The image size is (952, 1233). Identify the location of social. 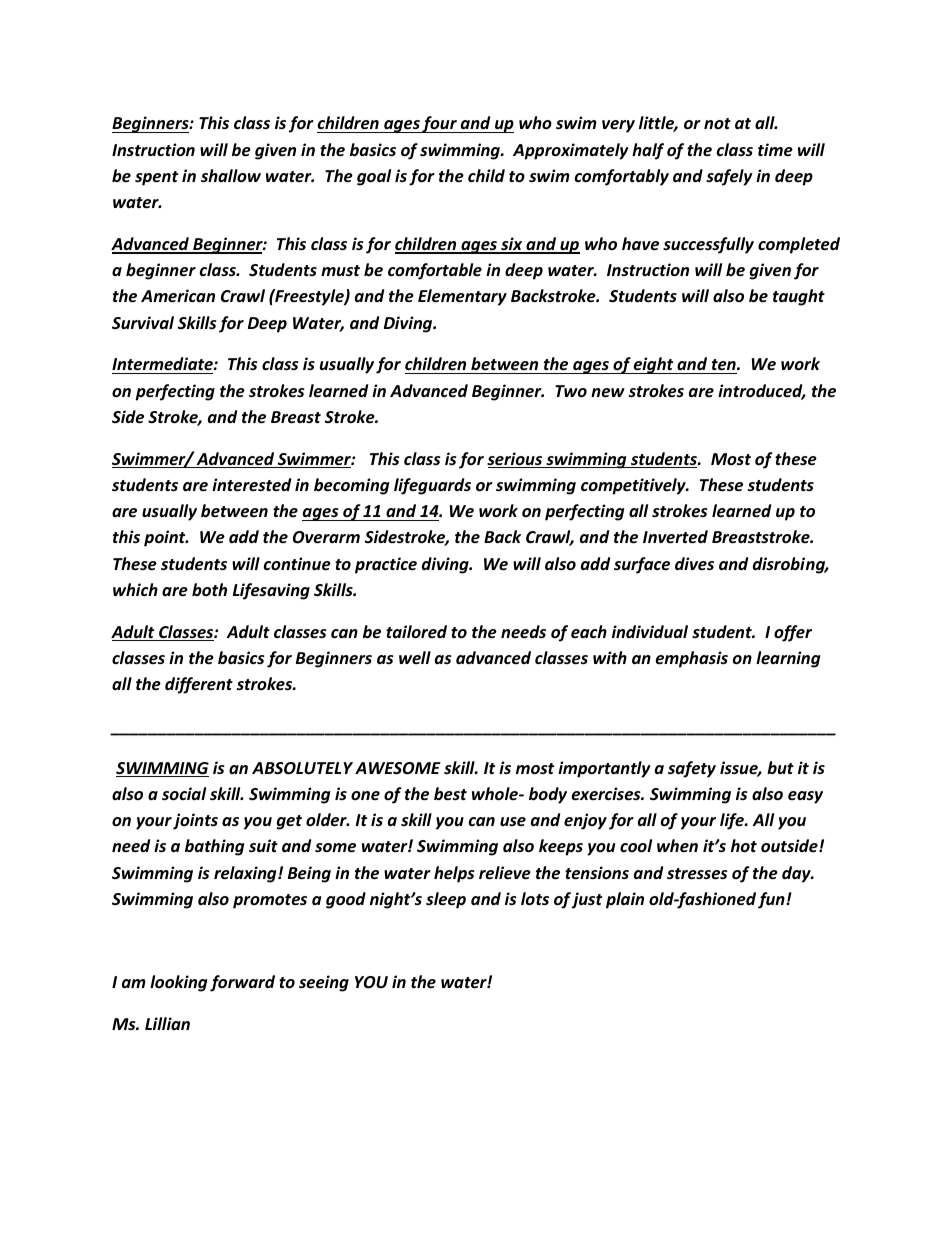
(184, 794).
